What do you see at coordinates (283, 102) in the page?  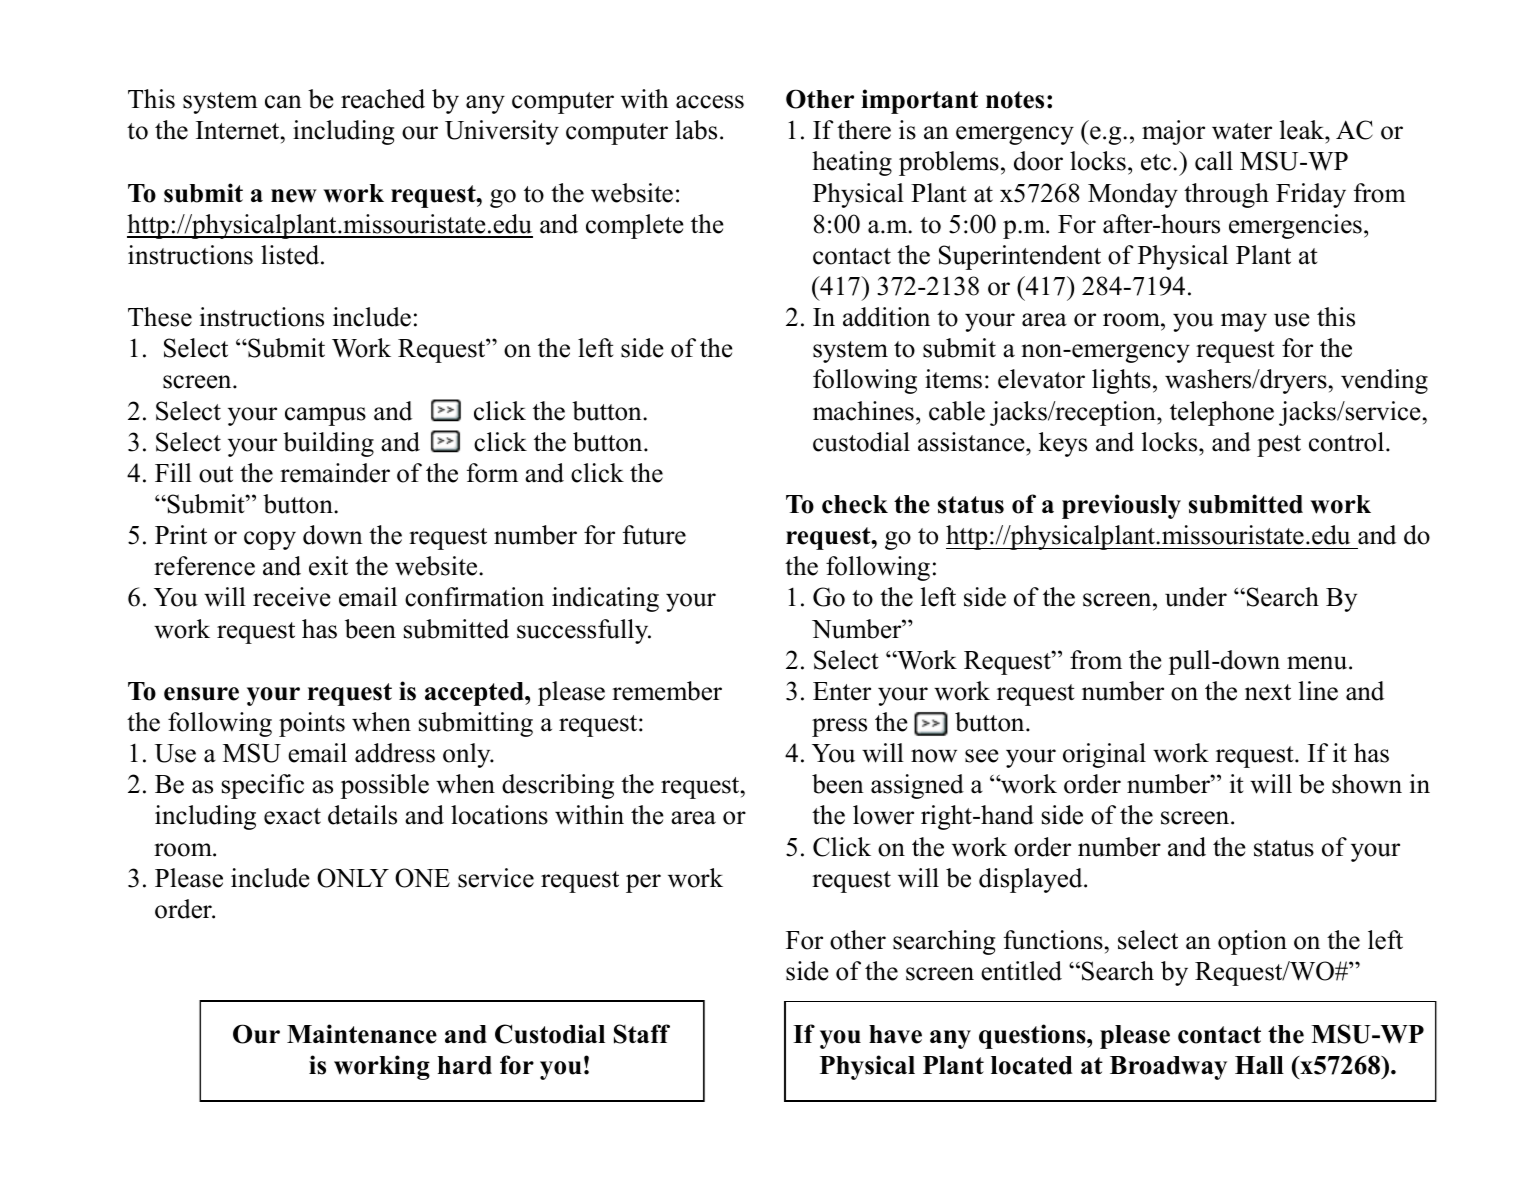 I see `can` at bounding box center [283, 102].
